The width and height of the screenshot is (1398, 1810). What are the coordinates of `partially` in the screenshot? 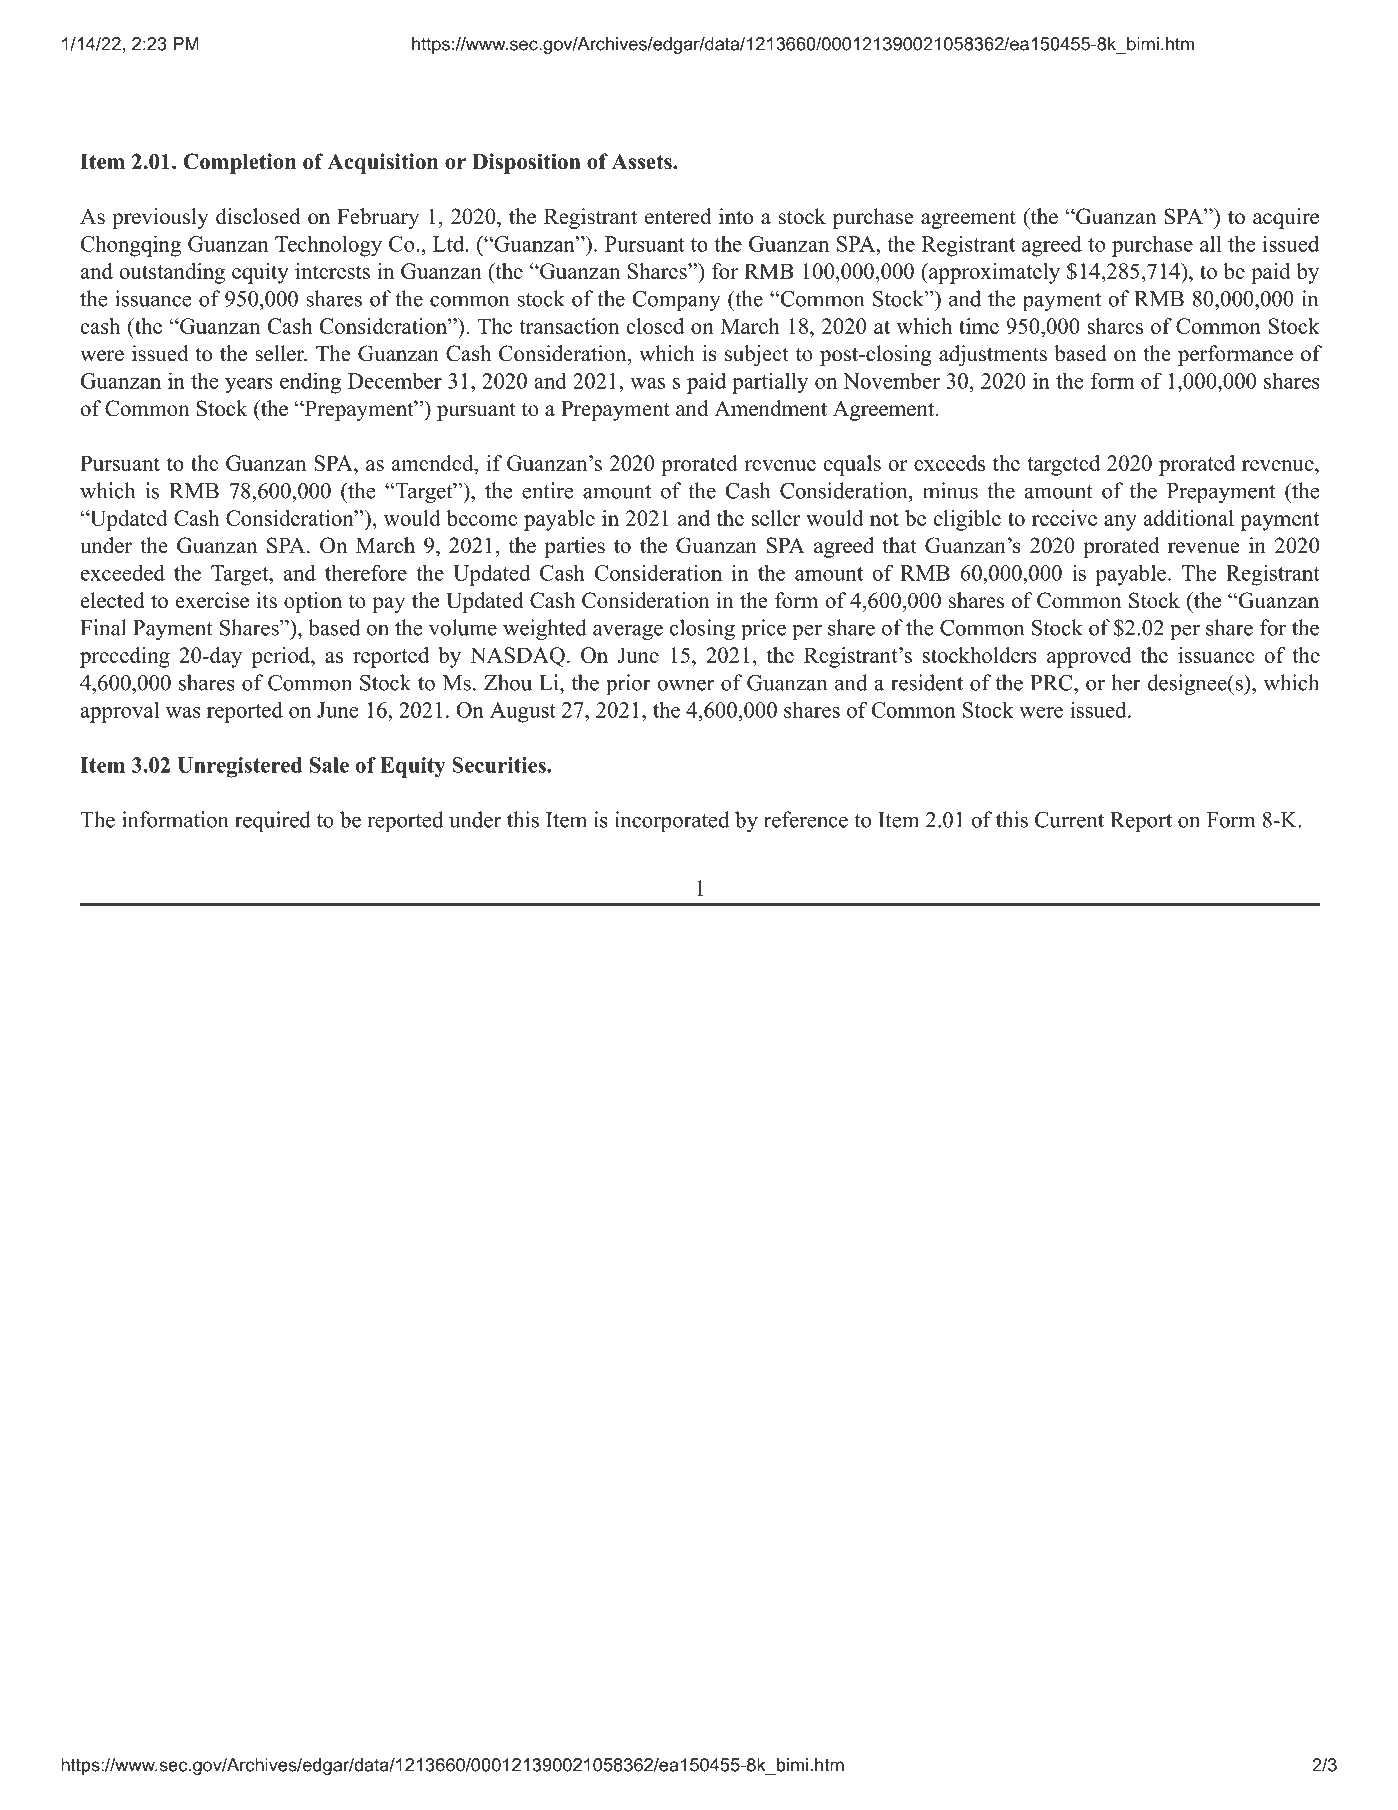 It's located at (770, 383).
